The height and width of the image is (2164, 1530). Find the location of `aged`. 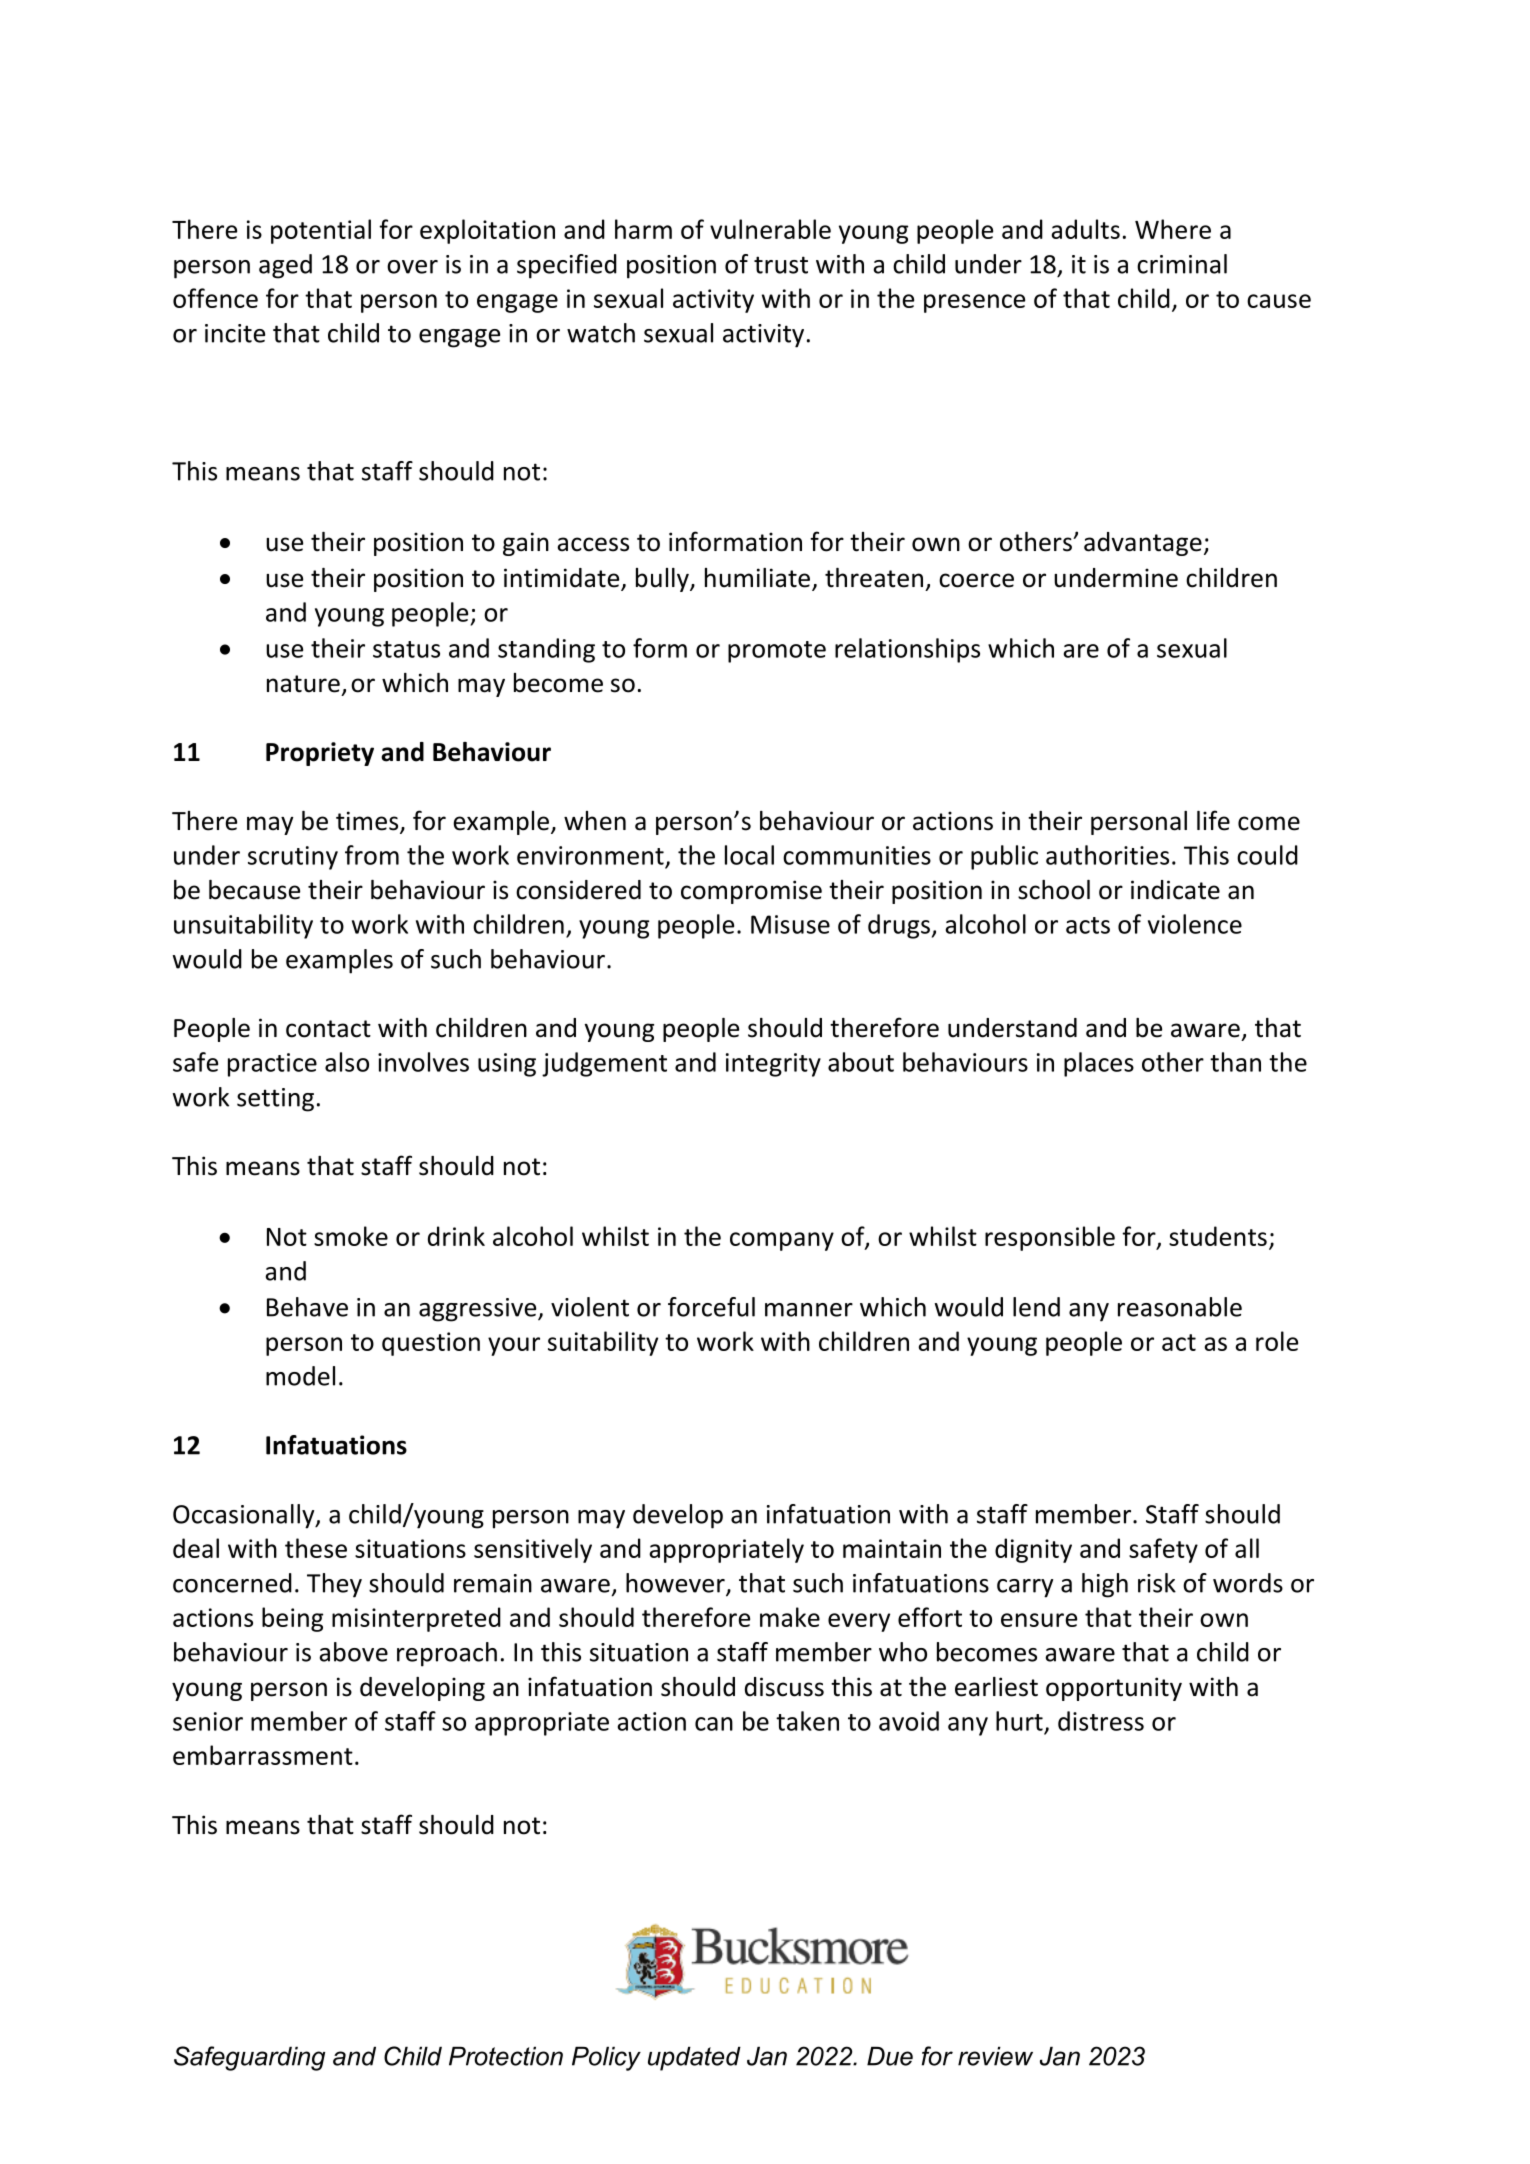

aged is located at coordinates (285, 266).
